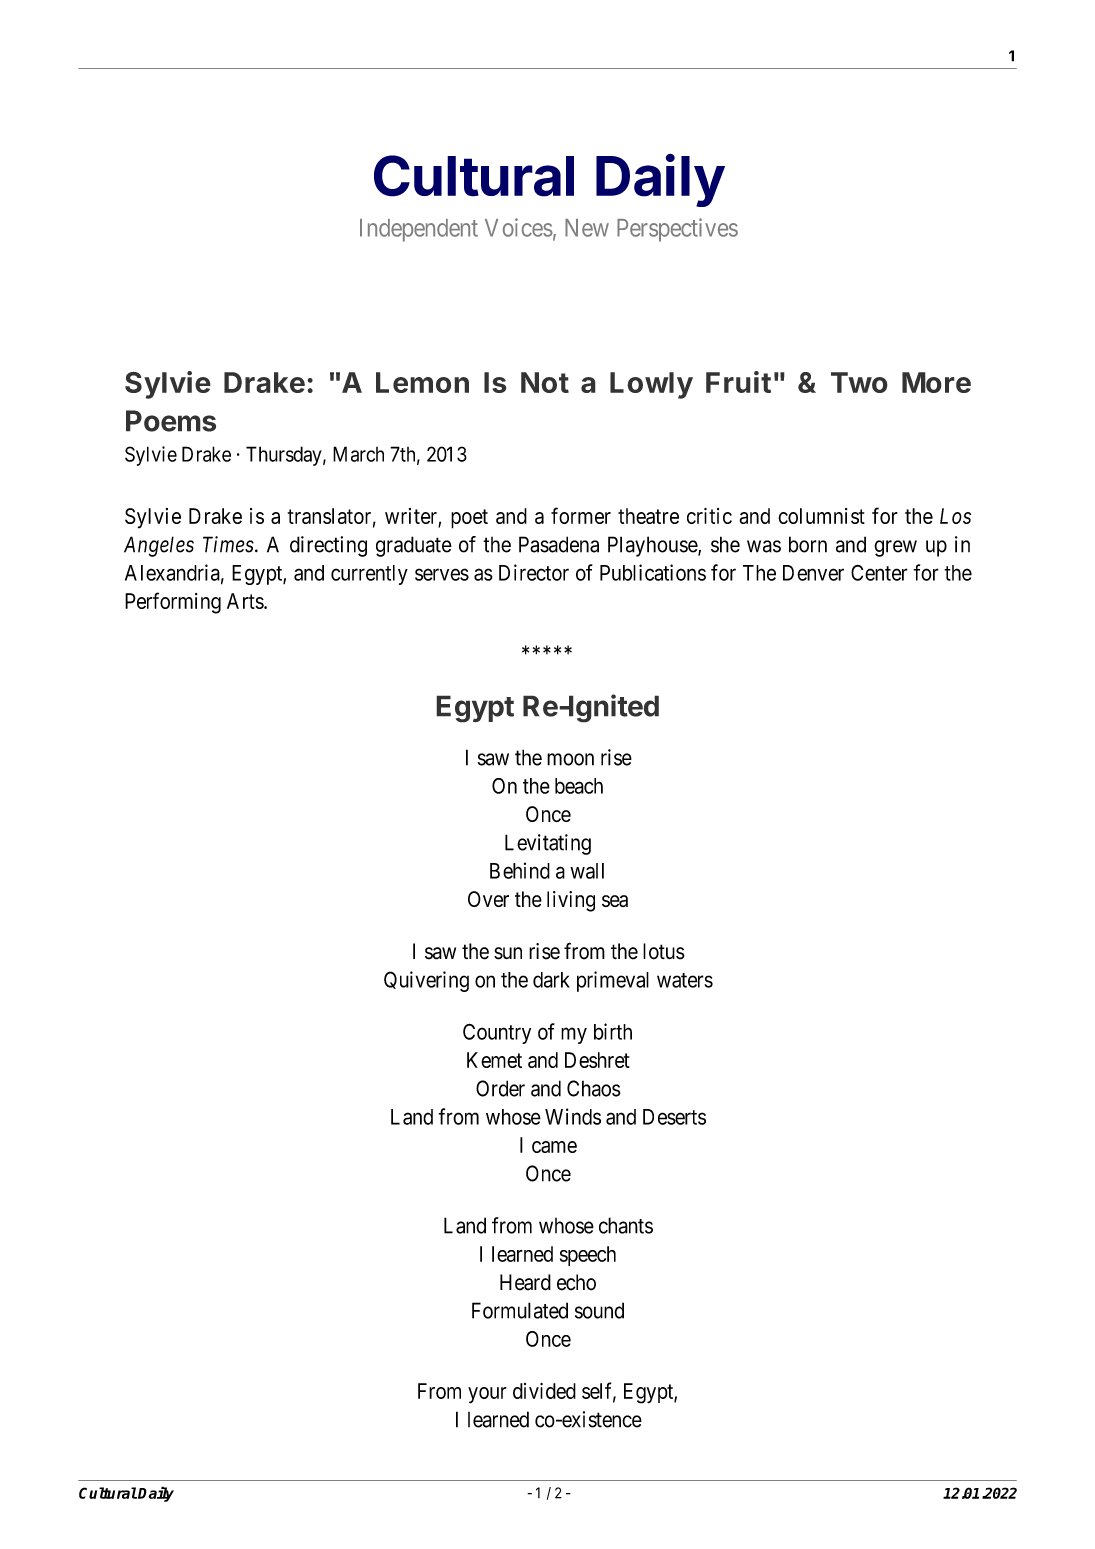  What do you see at coordinates (664, 951) in the document?
I see `lotus` at bounding box center [664, 951].
